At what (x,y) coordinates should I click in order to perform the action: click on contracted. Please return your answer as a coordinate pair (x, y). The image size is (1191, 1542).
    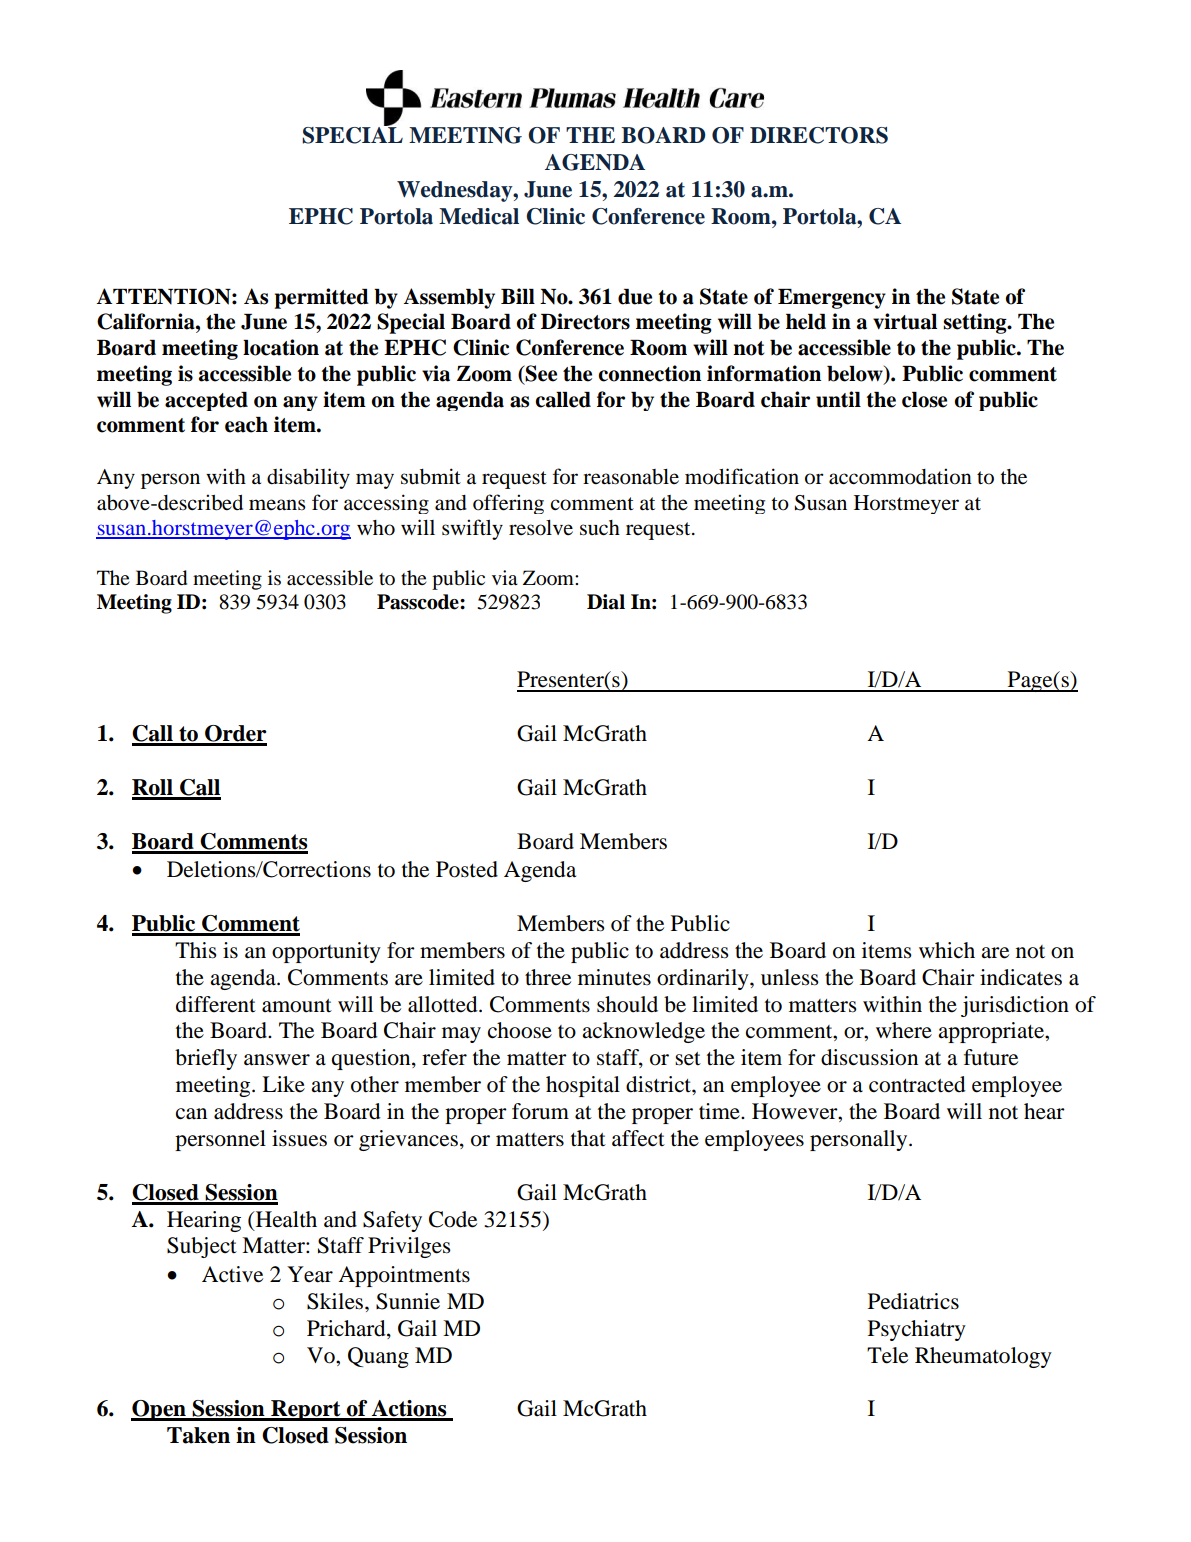
    Looking at the image, I should click on (917, 1084).
